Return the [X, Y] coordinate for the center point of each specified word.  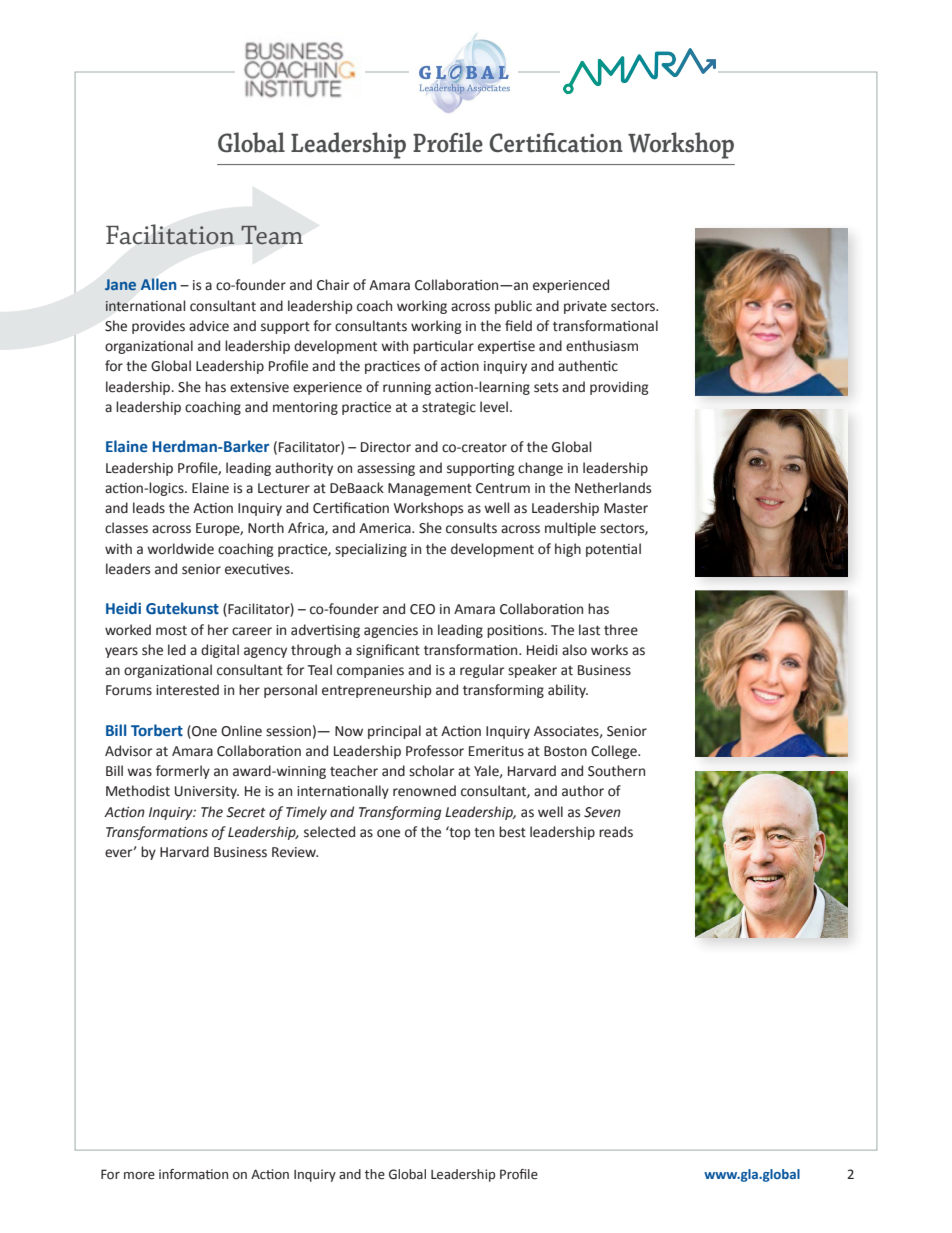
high [568, 550]
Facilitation [170, 234]
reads [616, 832]
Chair [333, 285]
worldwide [180, 549]
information [193, 1174]
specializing [371, 550]
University [207, 792]
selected [329, 832]
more [139, 1176]
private [585, 307]
